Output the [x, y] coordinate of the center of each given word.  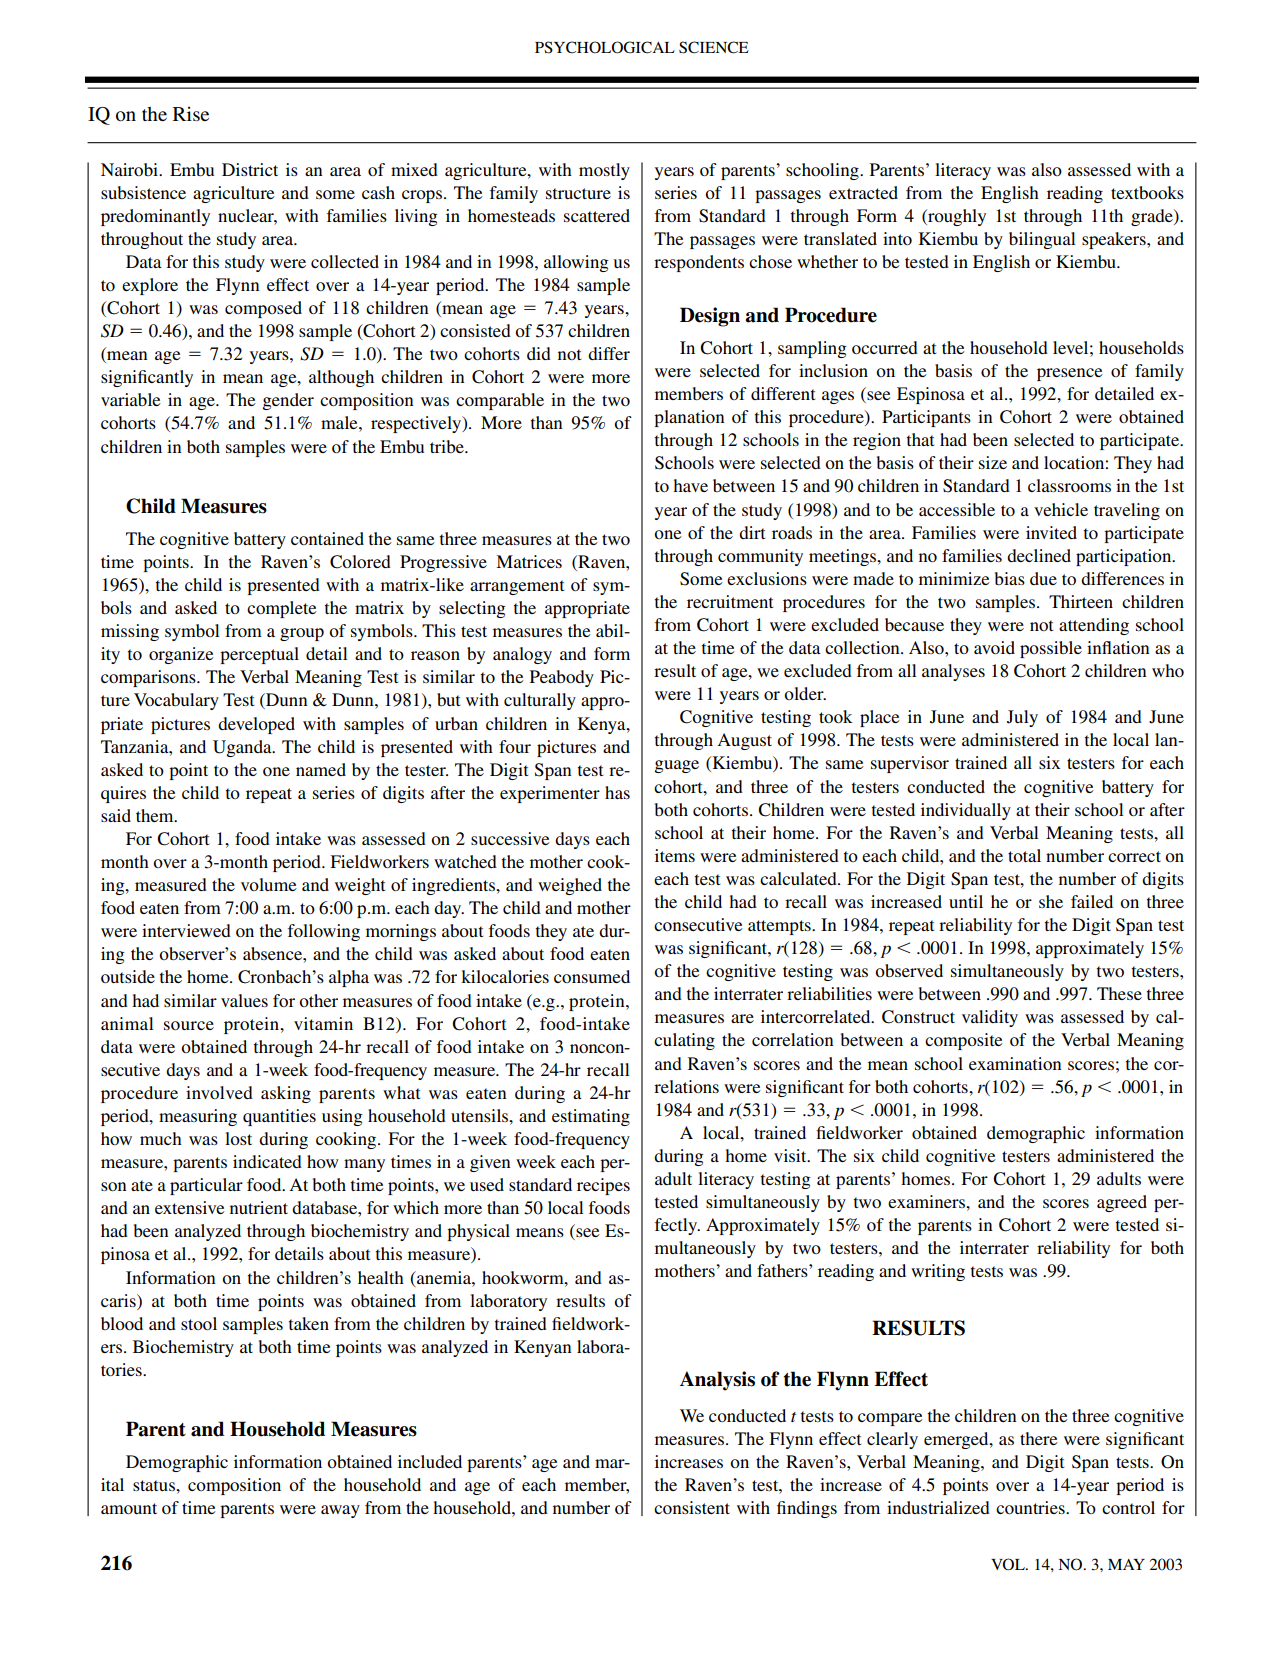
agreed [1122, 1203]
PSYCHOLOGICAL [605, 47]
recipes [603, 1186]
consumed [592, 976]
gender [288, 401]
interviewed [186, 930]
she [1051, 901]
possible [1051, 649]
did [539, 353]
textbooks [1147, 192]
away [340, 1511]
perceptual [259, 655]
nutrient [259, 1207]
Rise [191, 113]
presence [1070, 374]
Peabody [562, 678]
